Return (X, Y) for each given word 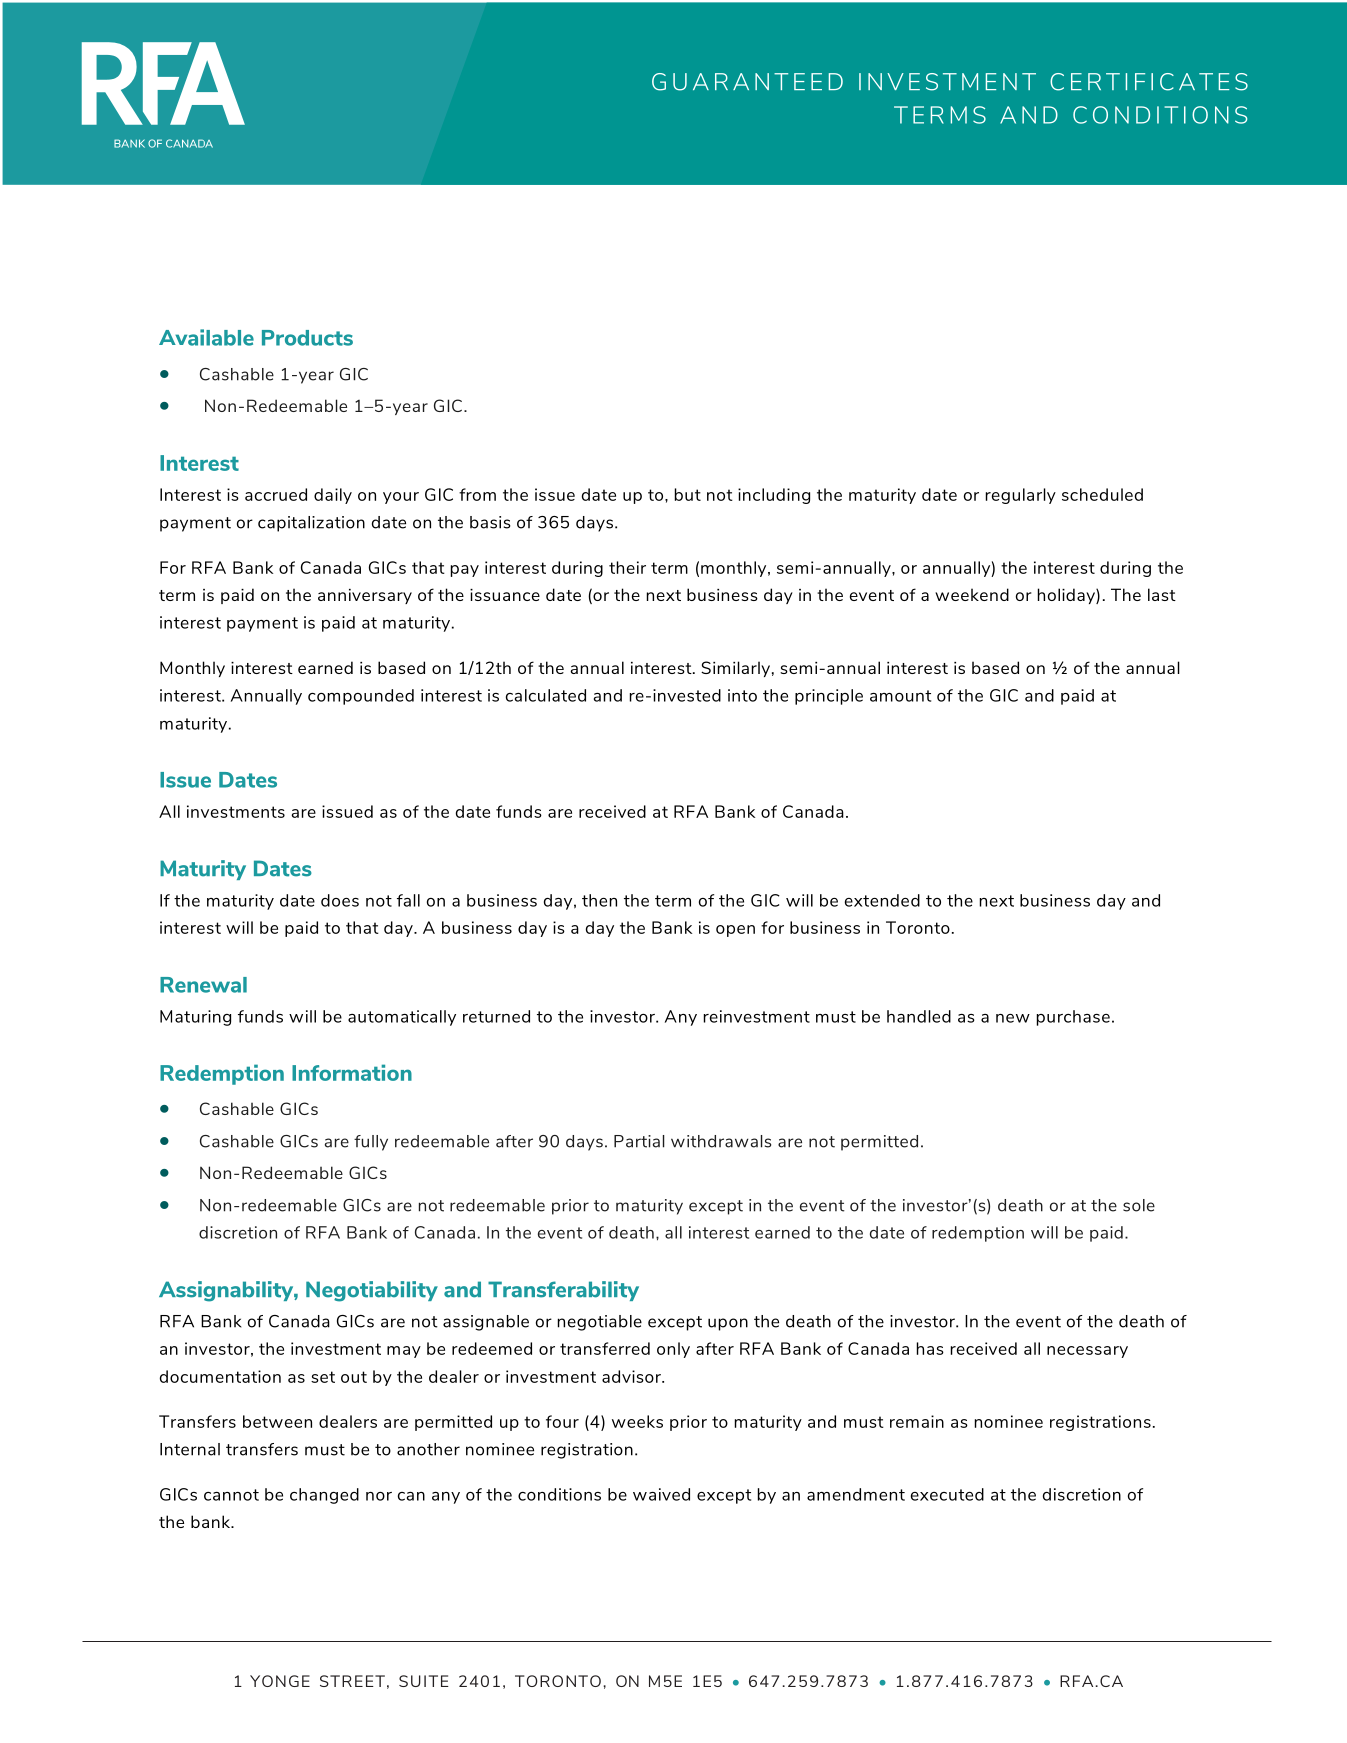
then (599, 900)
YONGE (280, 1681)
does (340, 900)
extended (882, 900)
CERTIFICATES (1149, 82)
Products (307, 338)
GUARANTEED (747, 82)
